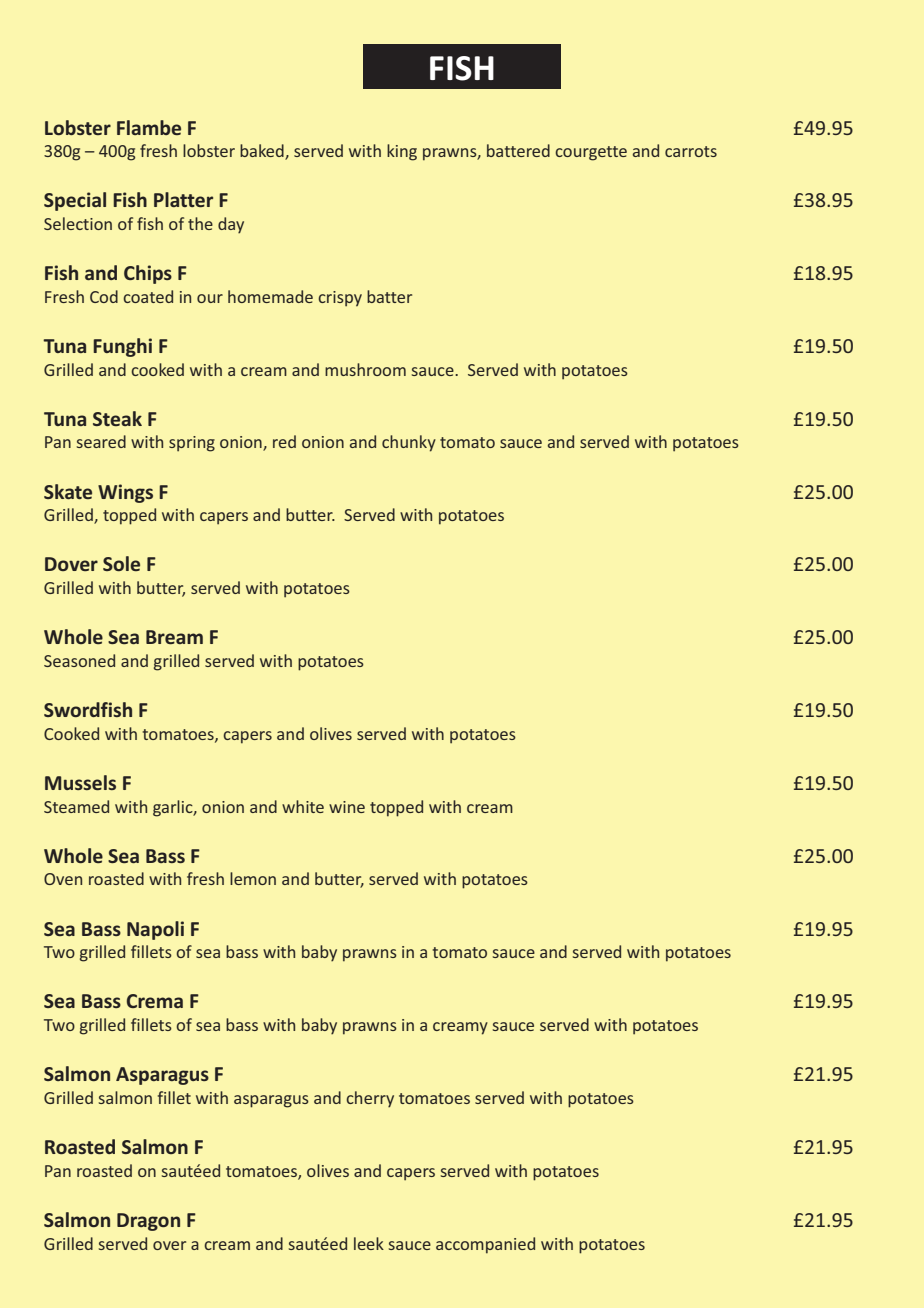 The image size is (924, 1308). What do you see at coordinates (263, 152) in the screenshot?
I see `baked` at bounding box center [263, 152].
